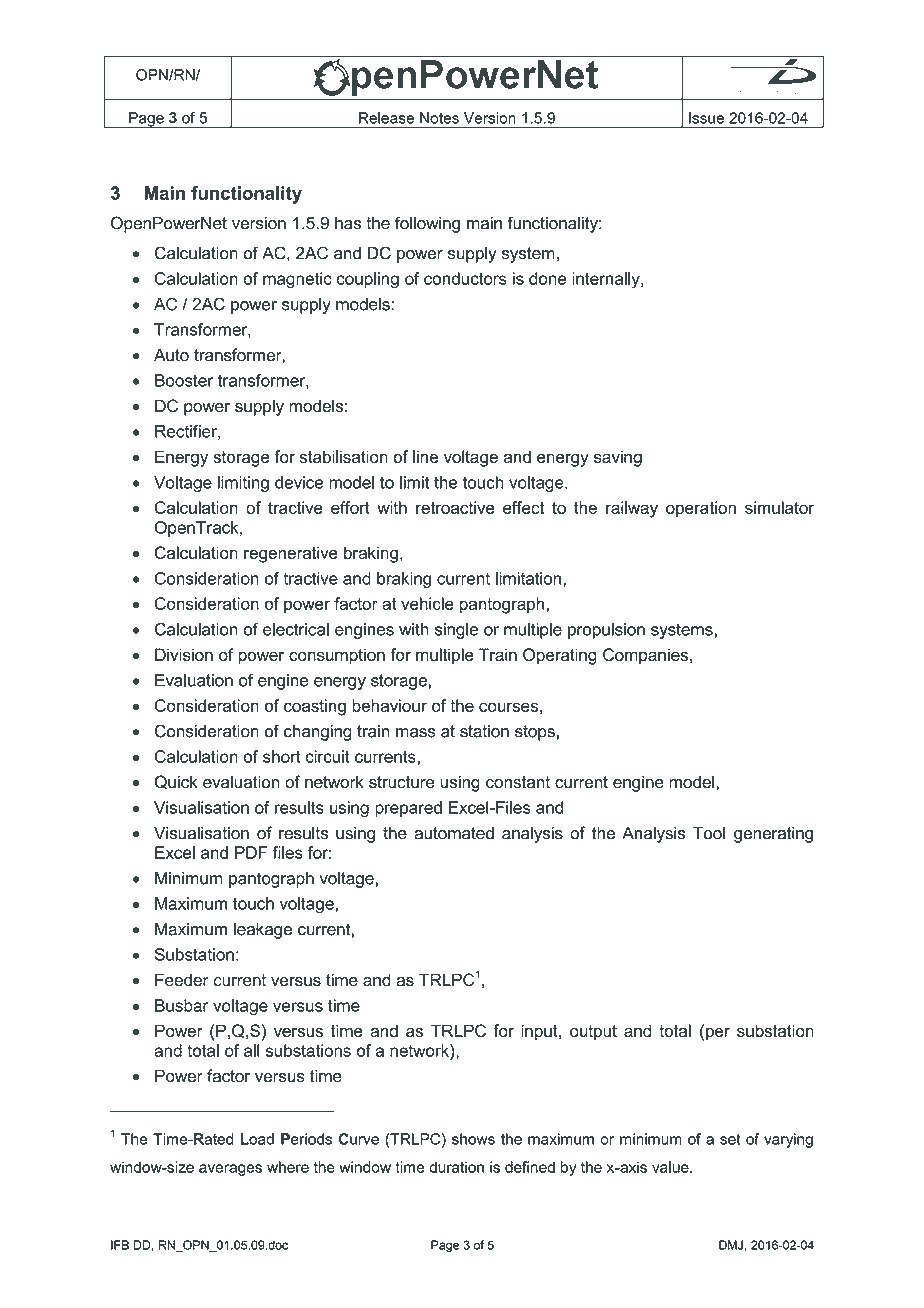 The height and width of the image is (1308, 924). What do you see at coordinates (257, 1139) in the image?
I see `Load` at bounding box center [257, 1139].
